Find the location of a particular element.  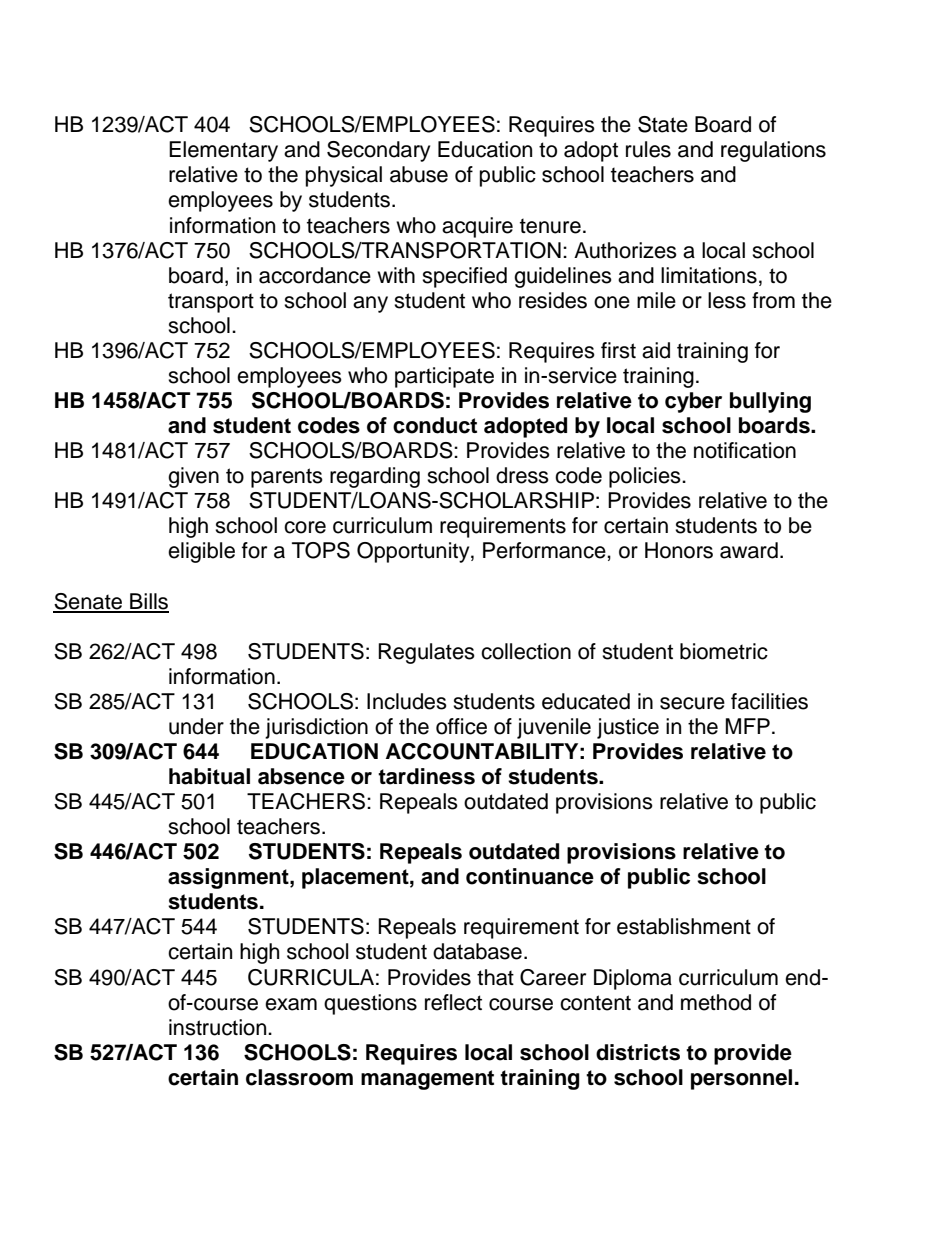

management is located at coordinates (427, 1080).
